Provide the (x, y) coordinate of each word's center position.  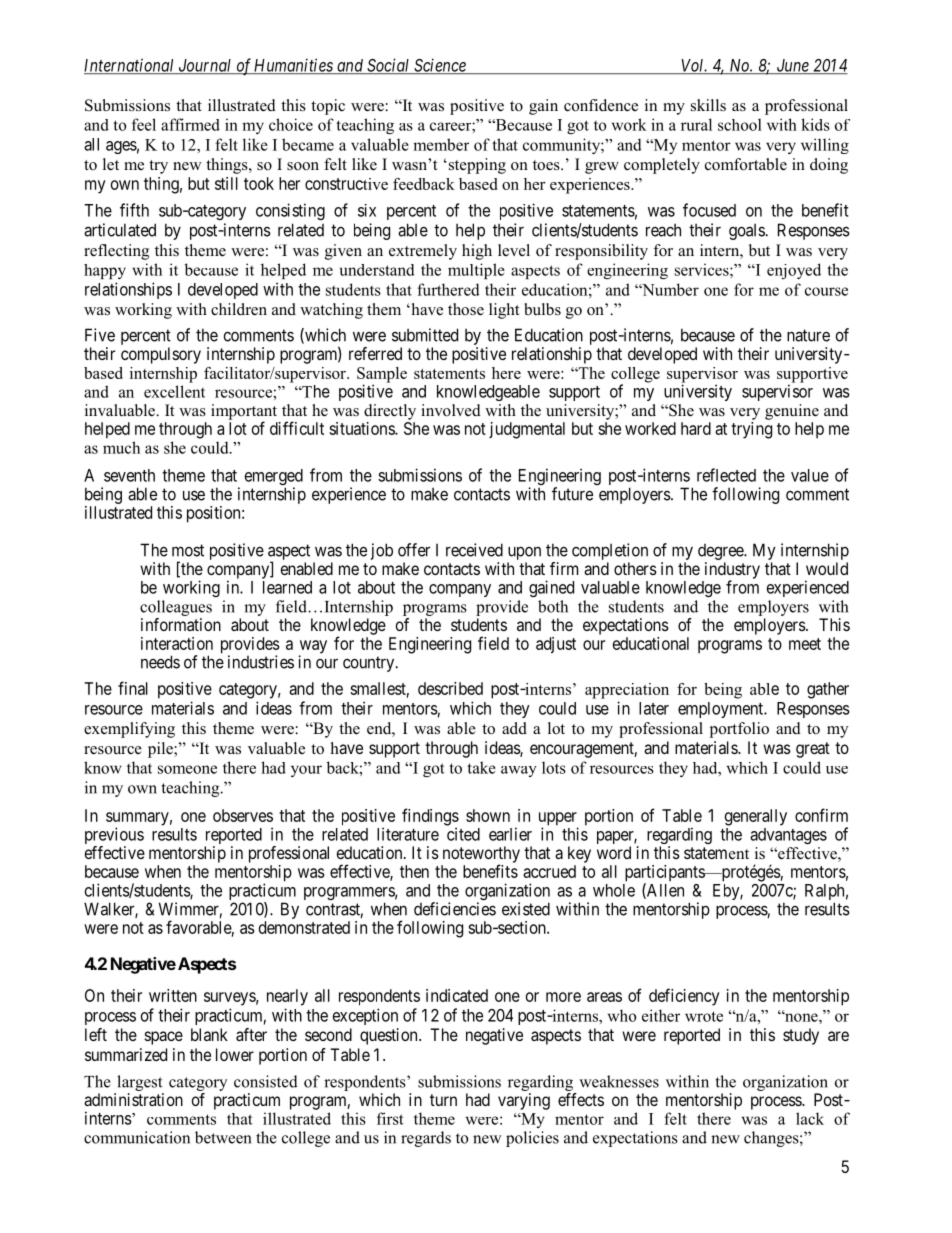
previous (114, 837)
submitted (425, 335)
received (474, 550)
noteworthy (481, 855)
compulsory (161, 355)
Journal (205, 66)
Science (440, 66)
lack (810, 1118)
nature (808, 335)
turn (443, 1100)
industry (732, 571)
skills (708, 105)
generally (756, 817)
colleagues (176, 608)
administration (133, 1099)
